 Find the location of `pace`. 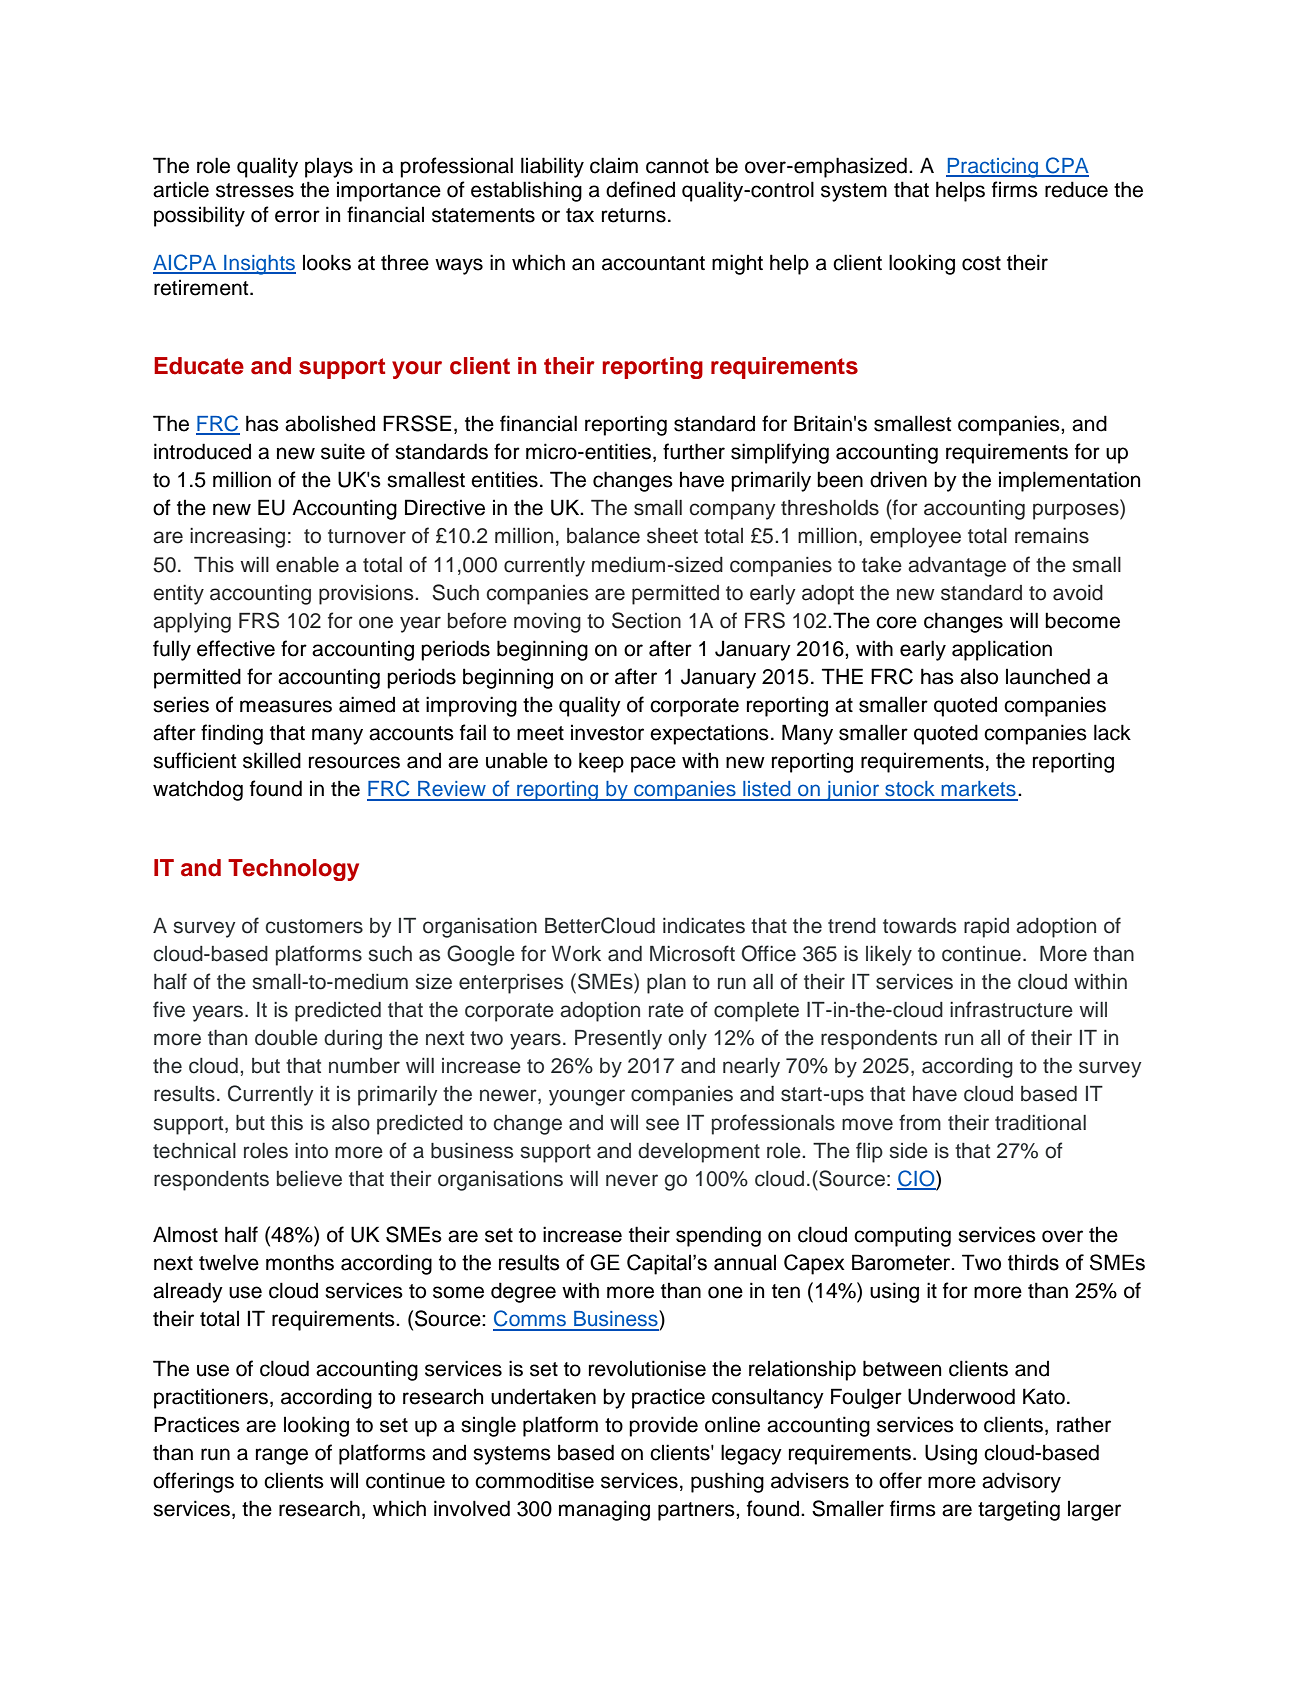

pace is located at coordinates (653, 764).
